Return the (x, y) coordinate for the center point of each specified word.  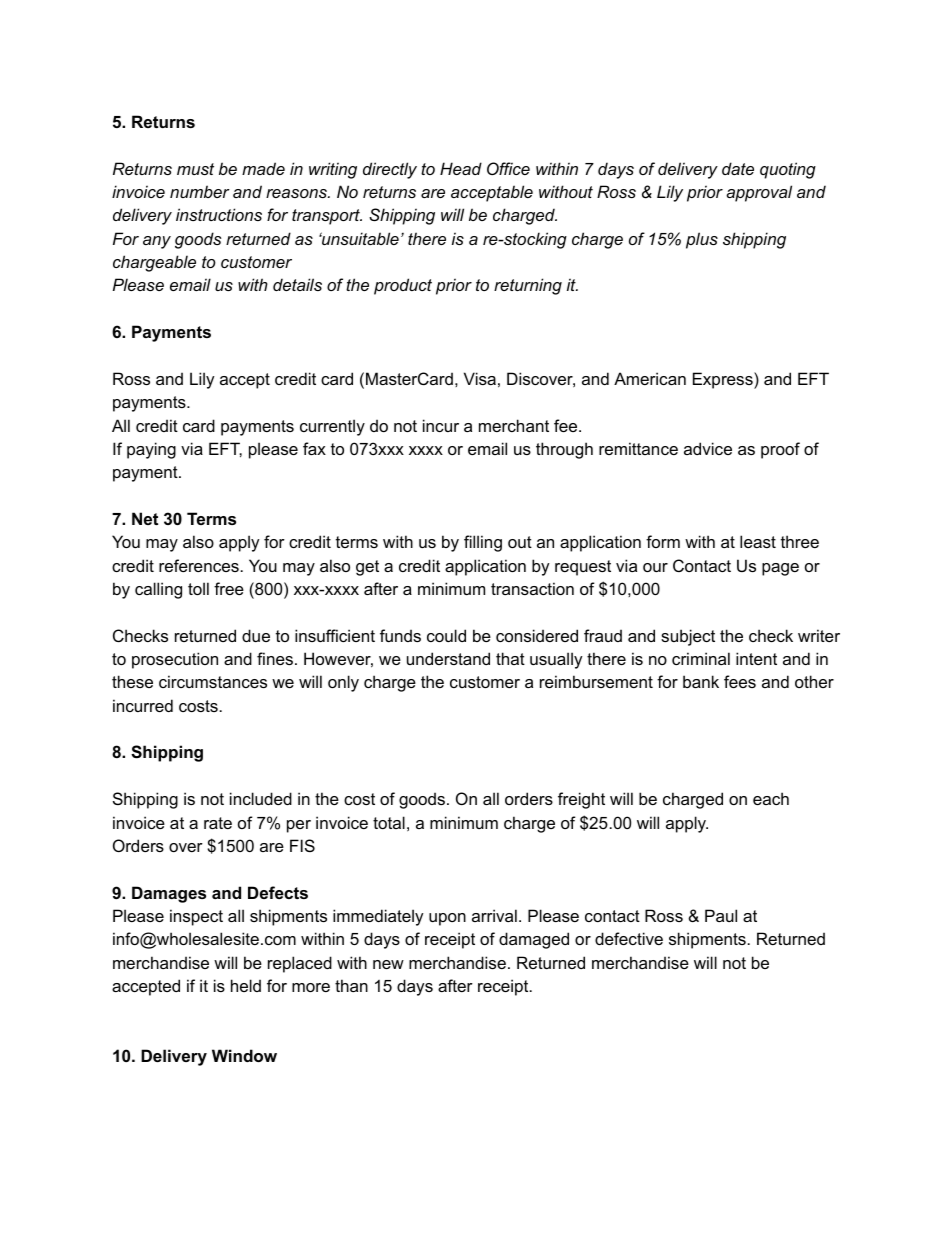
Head (461, 168)
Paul (721, 915)
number (200, 191)
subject (688, 637)
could (446, 635)
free (229, 588)
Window (244, 1055)
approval (759, 193)
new (388, 964)
